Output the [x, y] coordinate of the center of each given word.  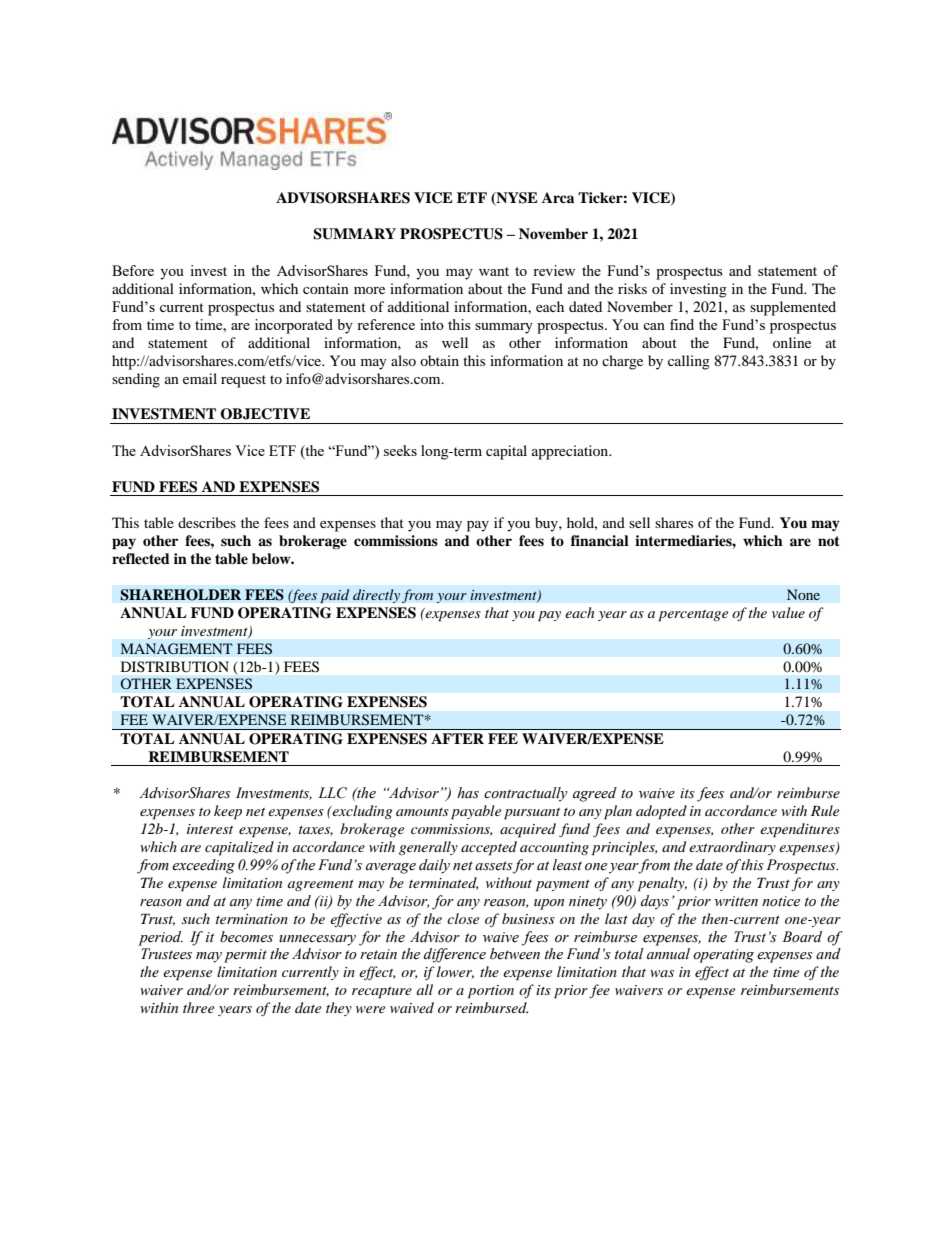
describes [207, 522]
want [494, 271]
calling [689, 362]
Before [133, 270]
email [200, 378]
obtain [439, 360]
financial [600, 540]
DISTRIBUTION [175, 667]
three [198, 1007]
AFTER [457, 738]
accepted [489, 848]
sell [639, 522]
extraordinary [732, 848]
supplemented [793, 308]
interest [210, 829]
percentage [693, 616]
